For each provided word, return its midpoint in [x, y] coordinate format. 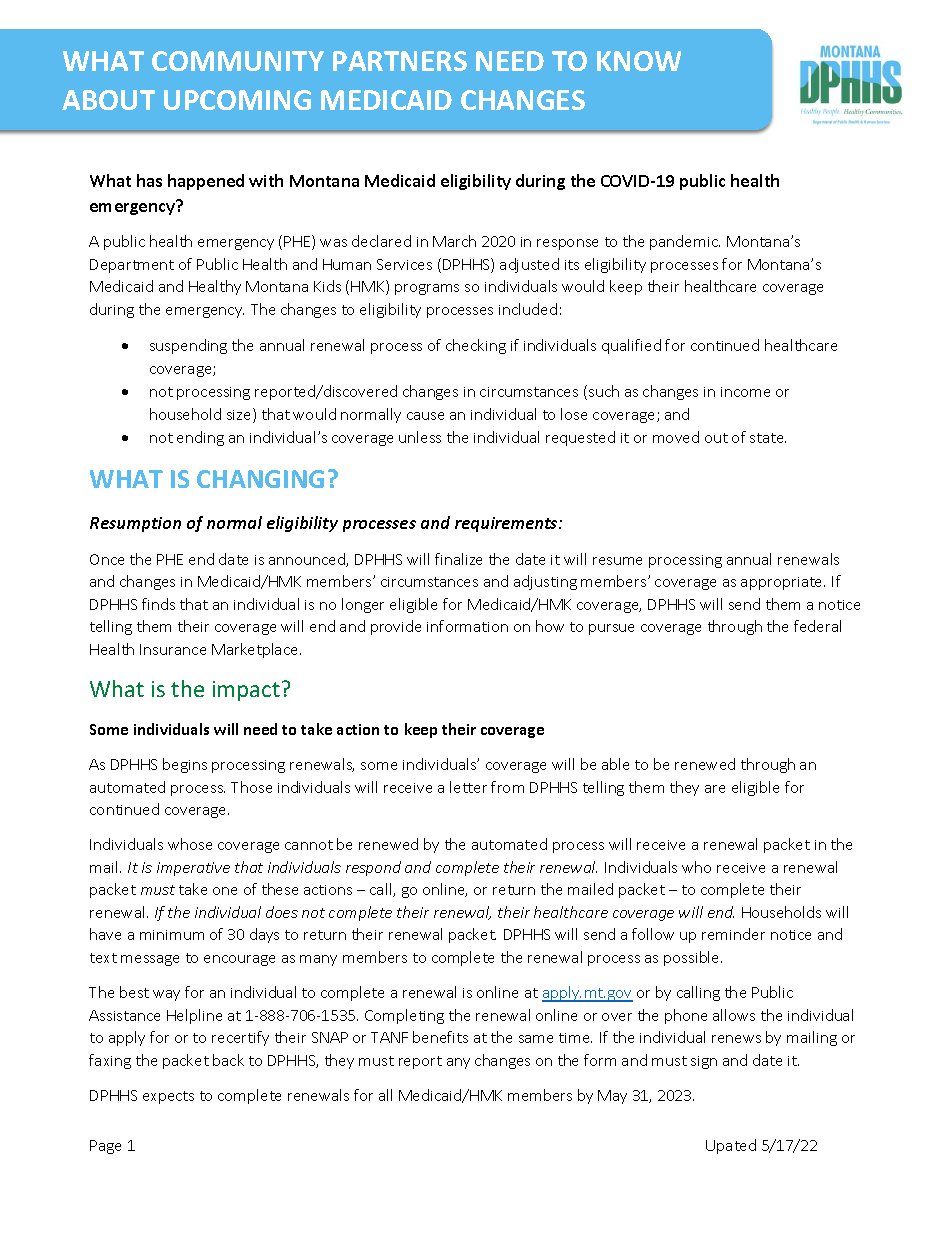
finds [158, 604]
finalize [458, 559]
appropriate [783, 583]
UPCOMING [237, 100]
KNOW [639, 61]
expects [168, 1097]
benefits [440, 1037]
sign [704, 1062]
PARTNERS [400, 61]
